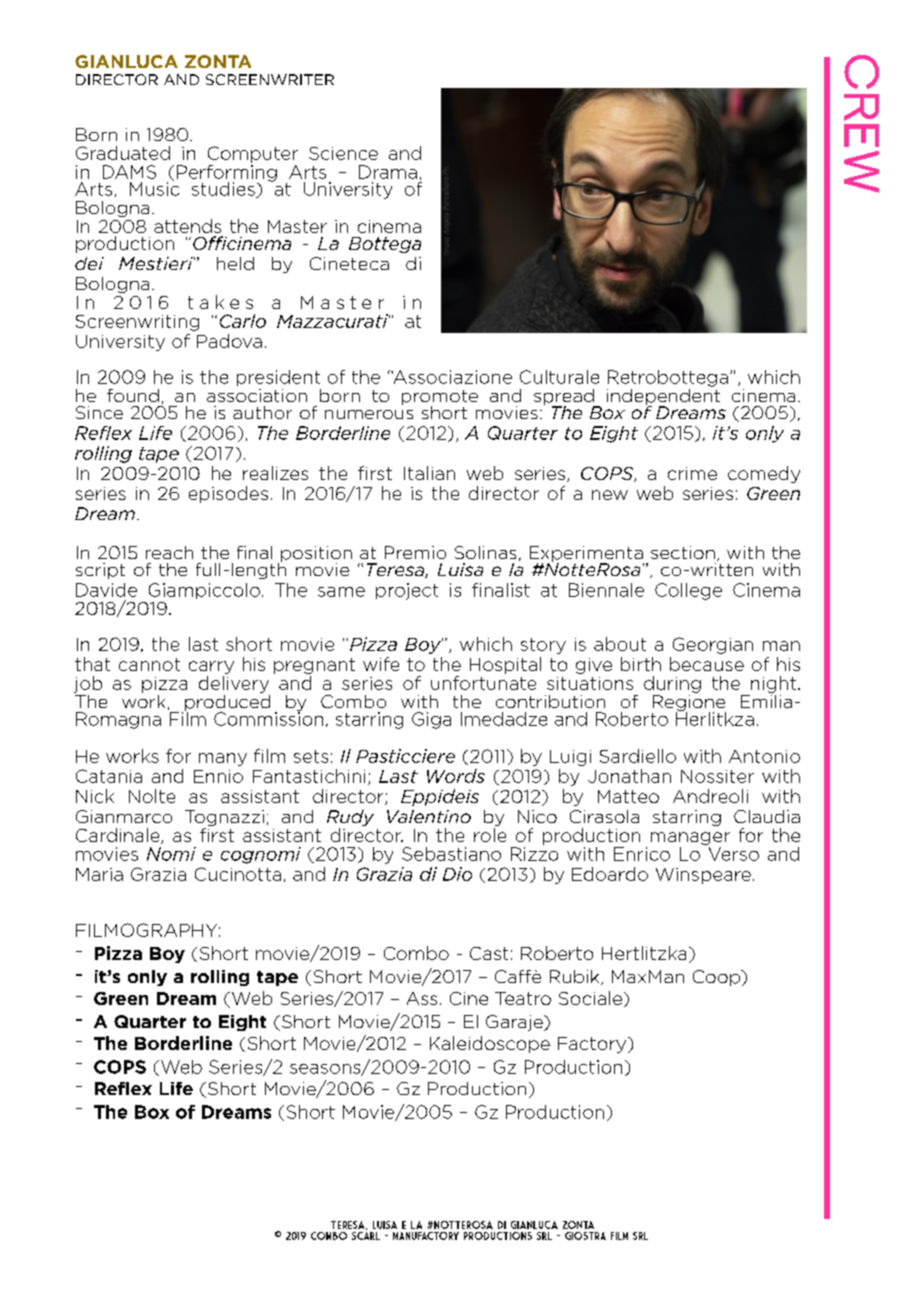  Describe the element at coordinates (490, 1044) in the document. I see `Kaleidoscope` at that location.
